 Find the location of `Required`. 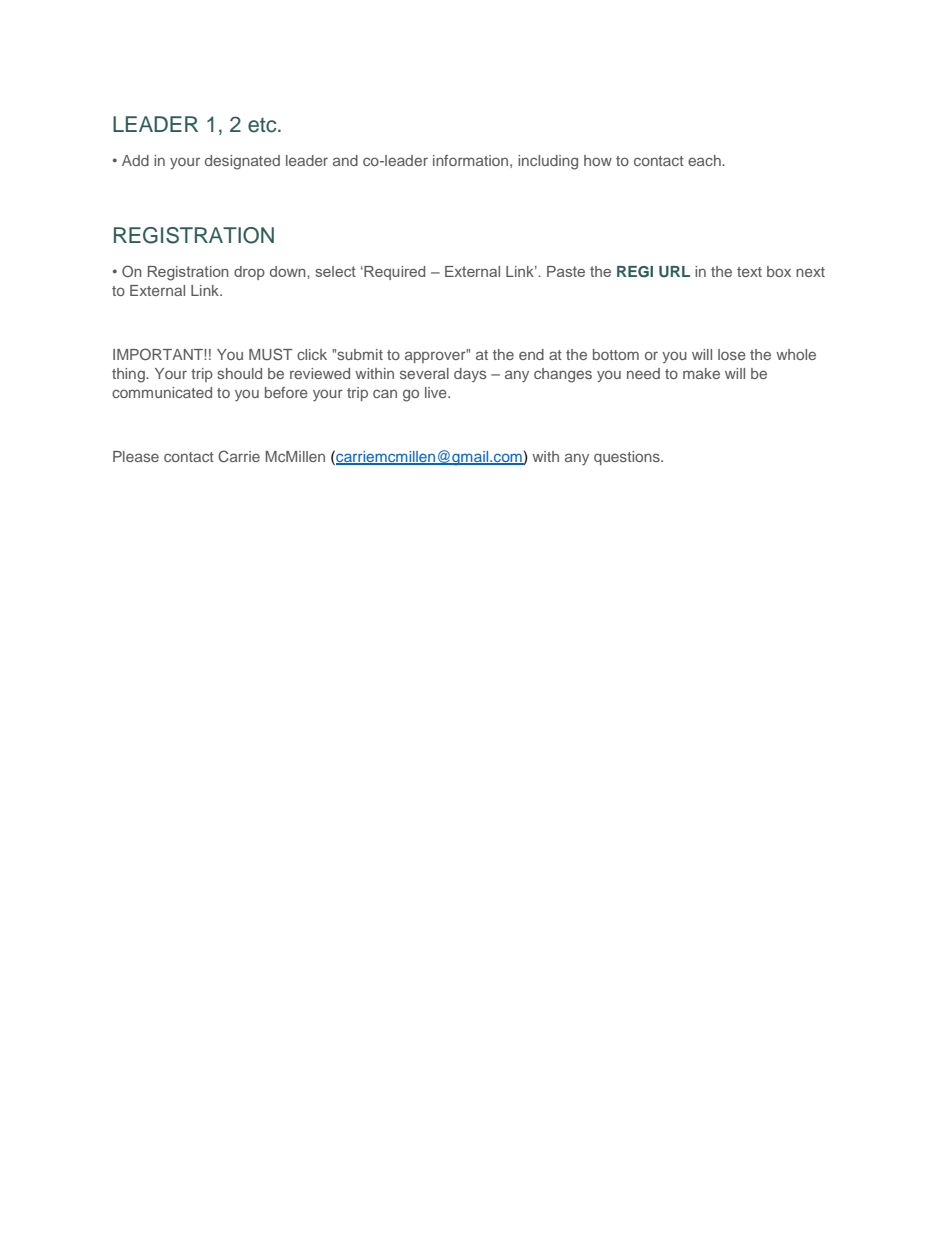

Required is located at coordinates (393, 273).
